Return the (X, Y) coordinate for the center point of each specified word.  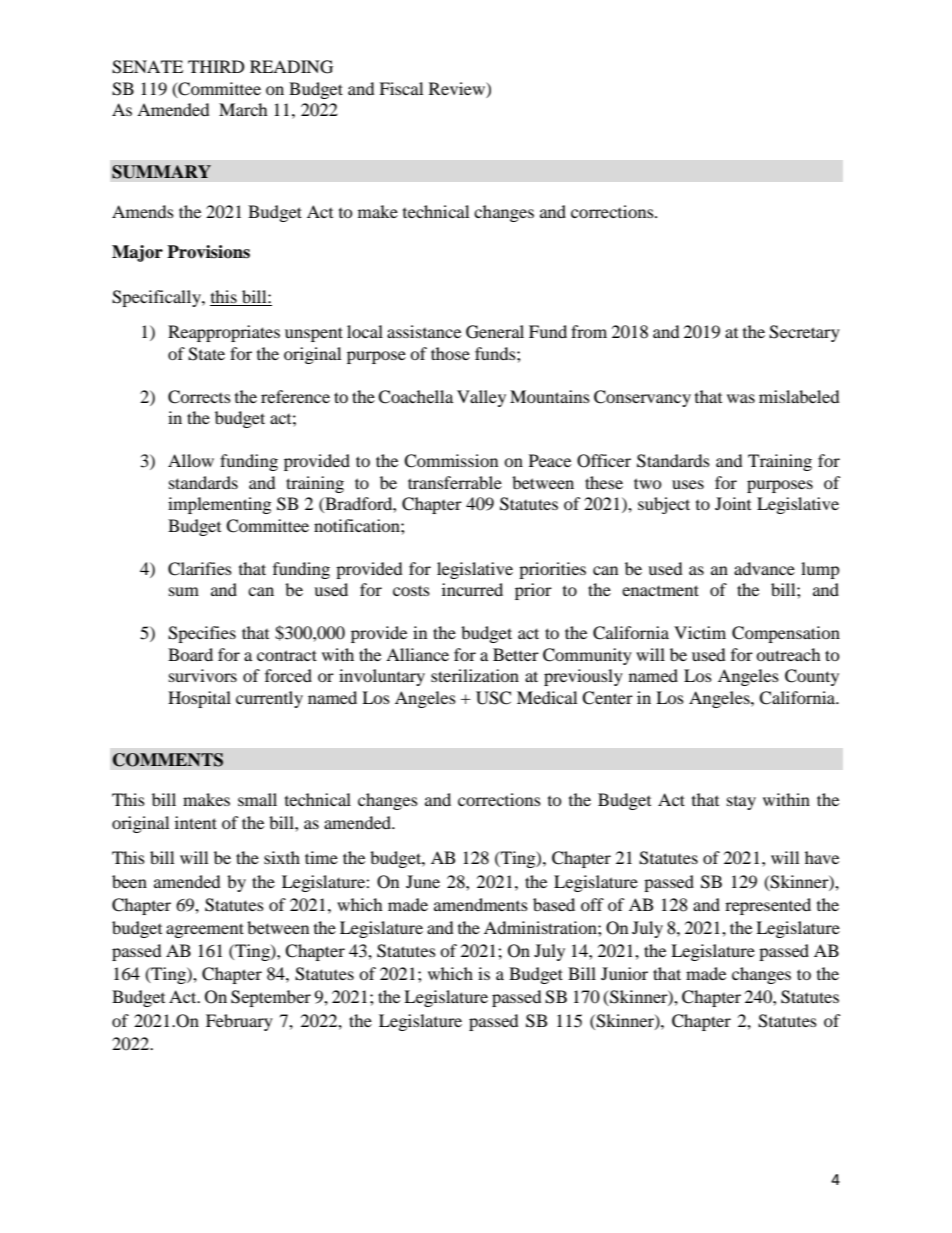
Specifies (202, 634)
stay (741, 803)
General (495, 332)
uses (688, 484)
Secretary (804, 333)
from (589, 331)
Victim (700, 632)
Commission (451, 461)
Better (516, 654)
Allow (191, 460)
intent (196, 822)
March (243, 109)
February (239, 1022)
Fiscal (401, 88)
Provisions (208, 252)
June (423, 881)
